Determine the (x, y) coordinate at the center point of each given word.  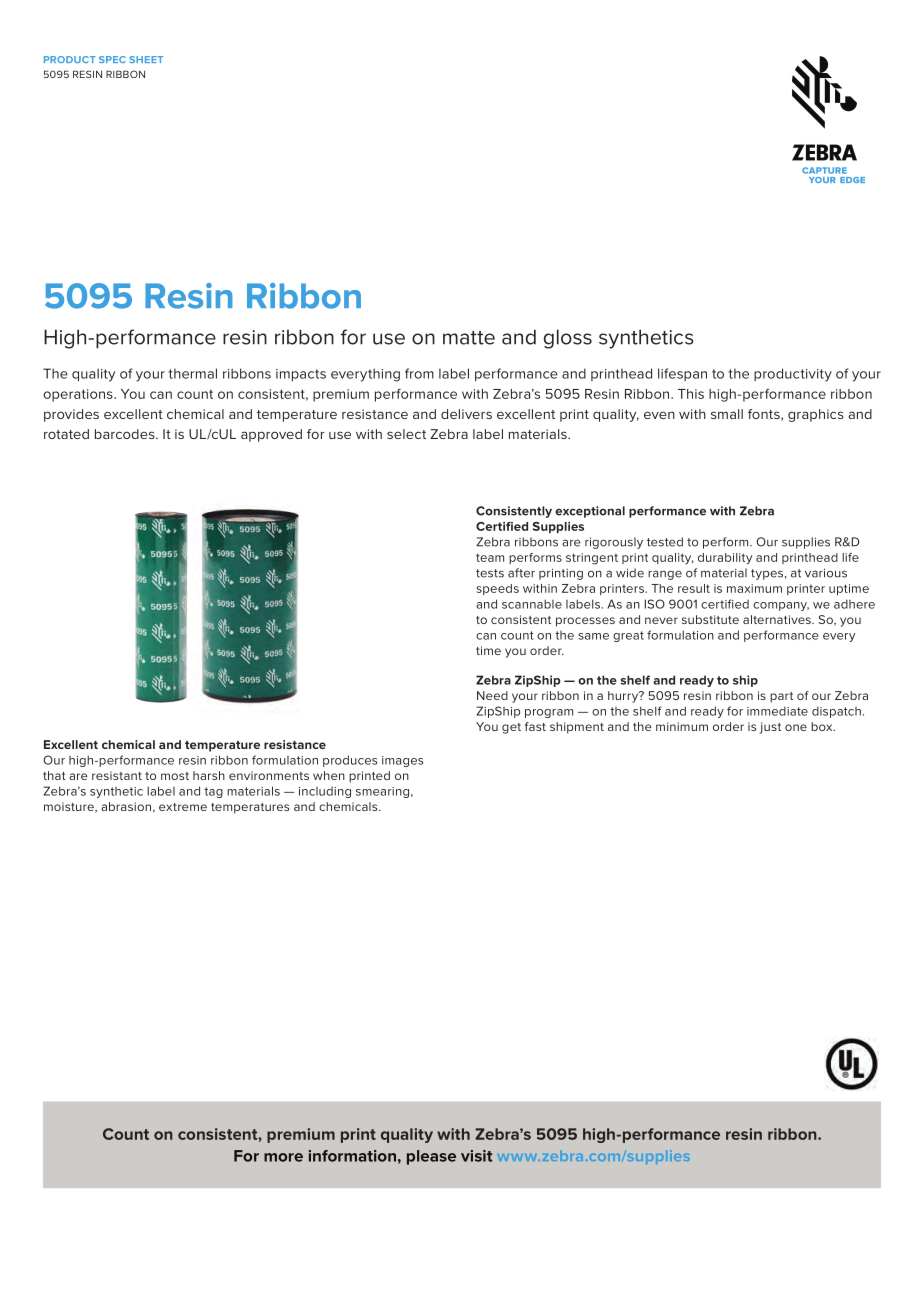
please (431, 1157)
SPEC (112, 59)
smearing (382, 792)
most (175, 776)
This (691, 394)
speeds (497, 589)
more (283, 1157)
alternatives (778, 619)
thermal (192, 373)
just (770, 728)
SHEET (146, 59)
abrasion (126, 806)
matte (469, 338)
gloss (568, 339)
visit (476, 1156)
